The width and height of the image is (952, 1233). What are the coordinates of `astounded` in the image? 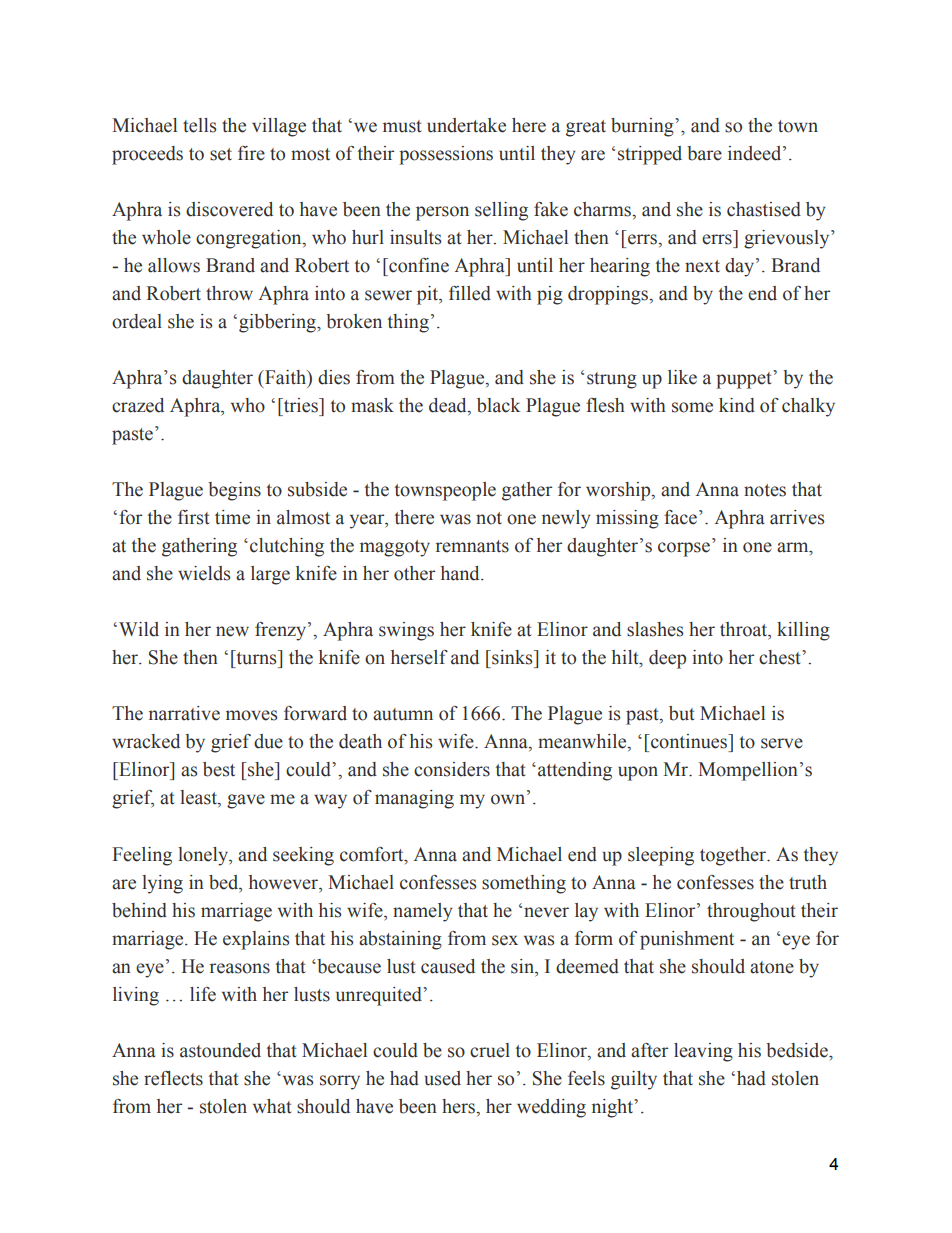 It's located at (220, 1050).
